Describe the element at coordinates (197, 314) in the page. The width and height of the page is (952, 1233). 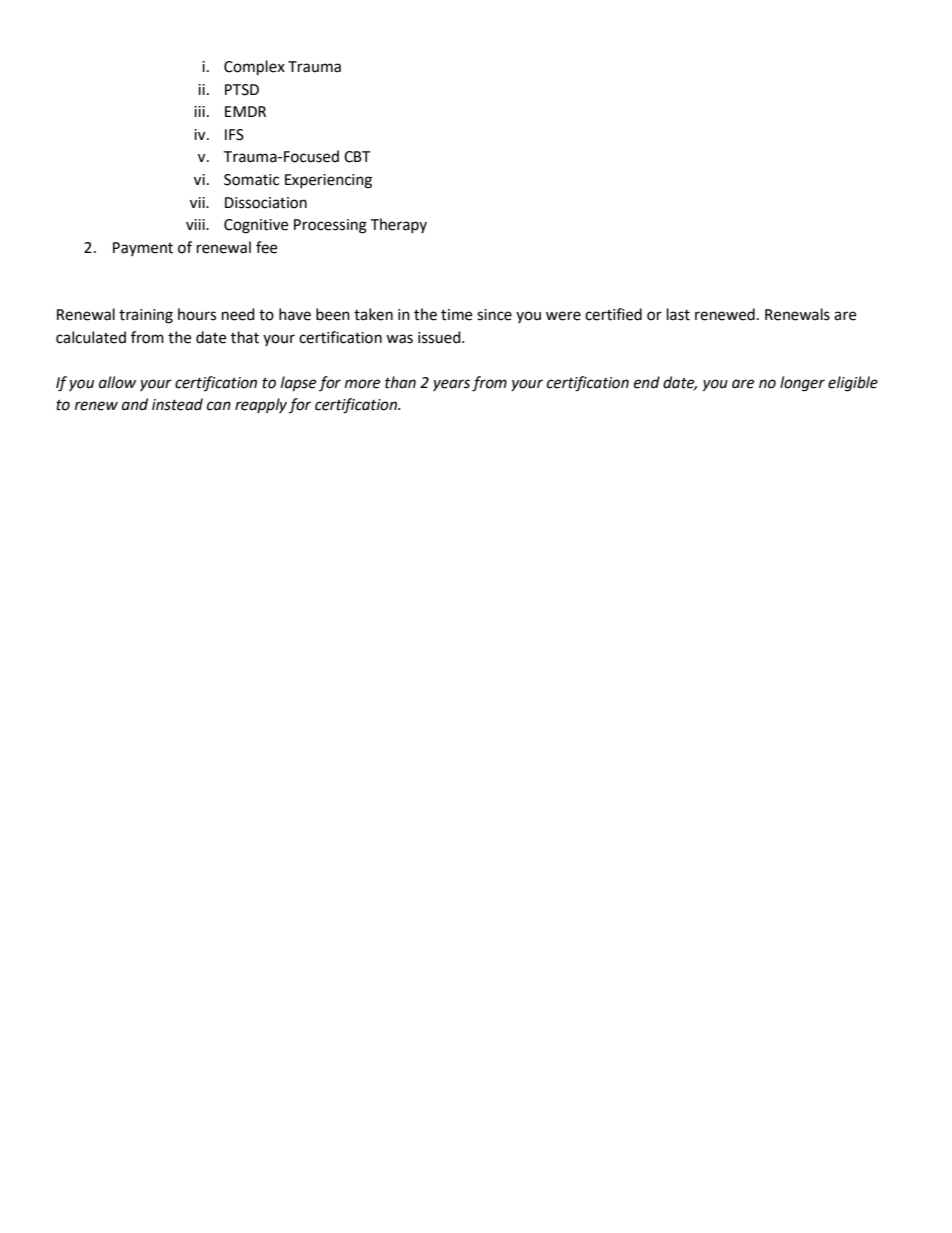
I see `hours` at that location.
